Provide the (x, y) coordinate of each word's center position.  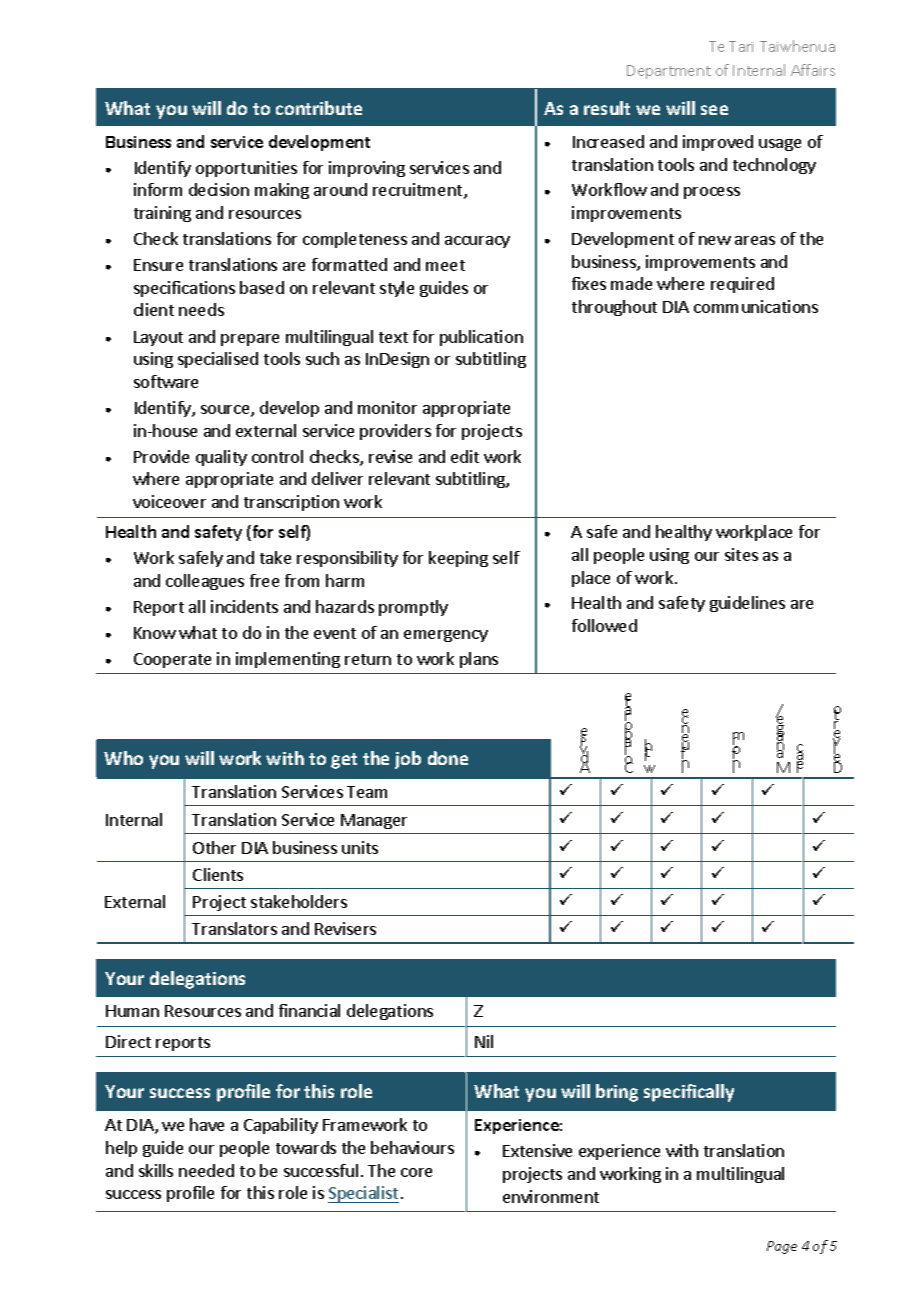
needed (206, 1170)
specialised (218, 360)
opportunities (246, 169)
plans (479, 660)
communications (756, 306)
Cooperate (172, 660)
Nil (484, 1041)
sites (741, 554)
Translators (234, 928)
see (714, 110)
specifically (689, 1093)
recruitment (419, 191)
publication (481, 338)
